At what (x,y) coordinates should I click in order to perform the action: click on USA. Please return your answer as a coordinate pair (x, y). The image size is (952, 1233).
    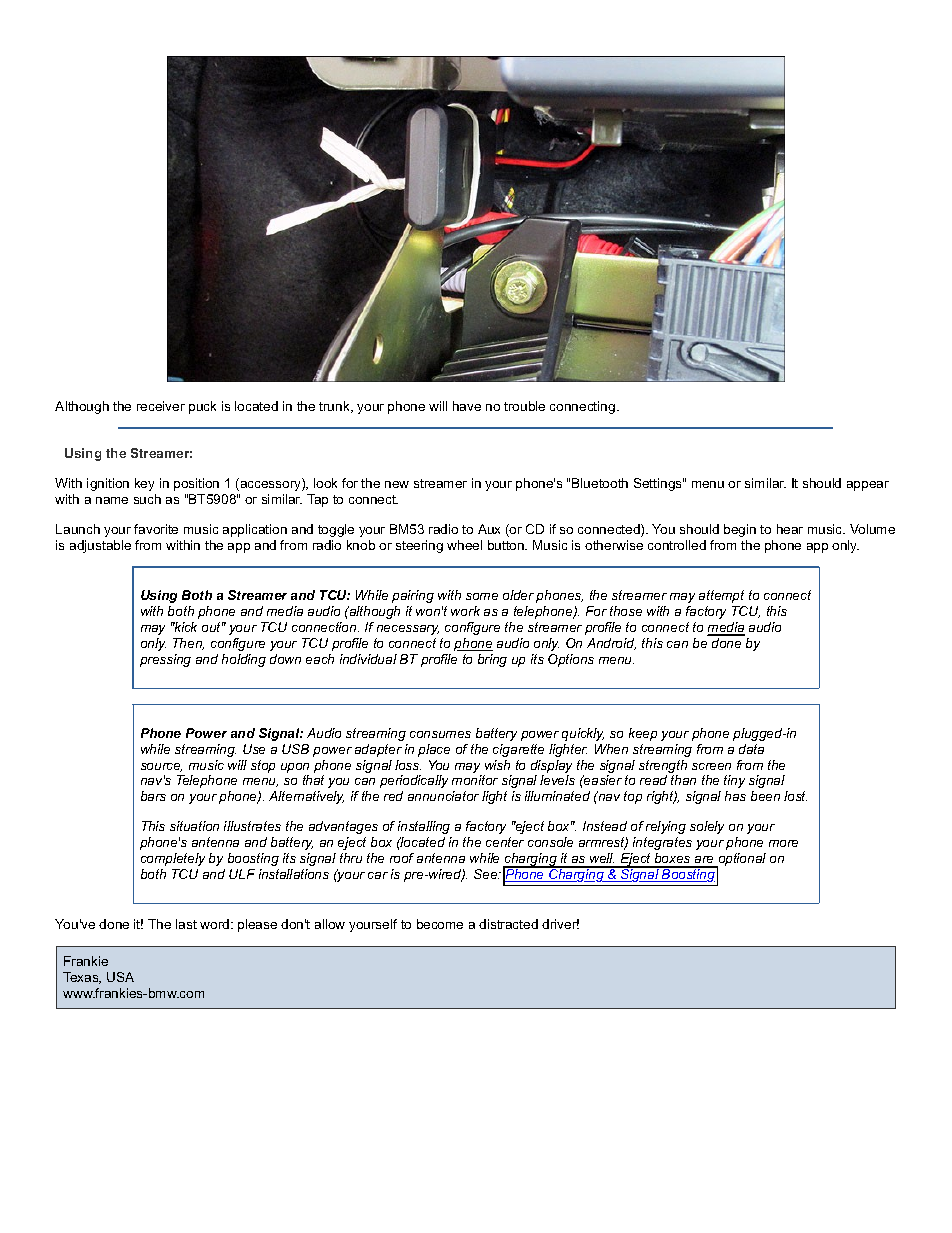
    Looking at the image, I should click on (120, 977).
